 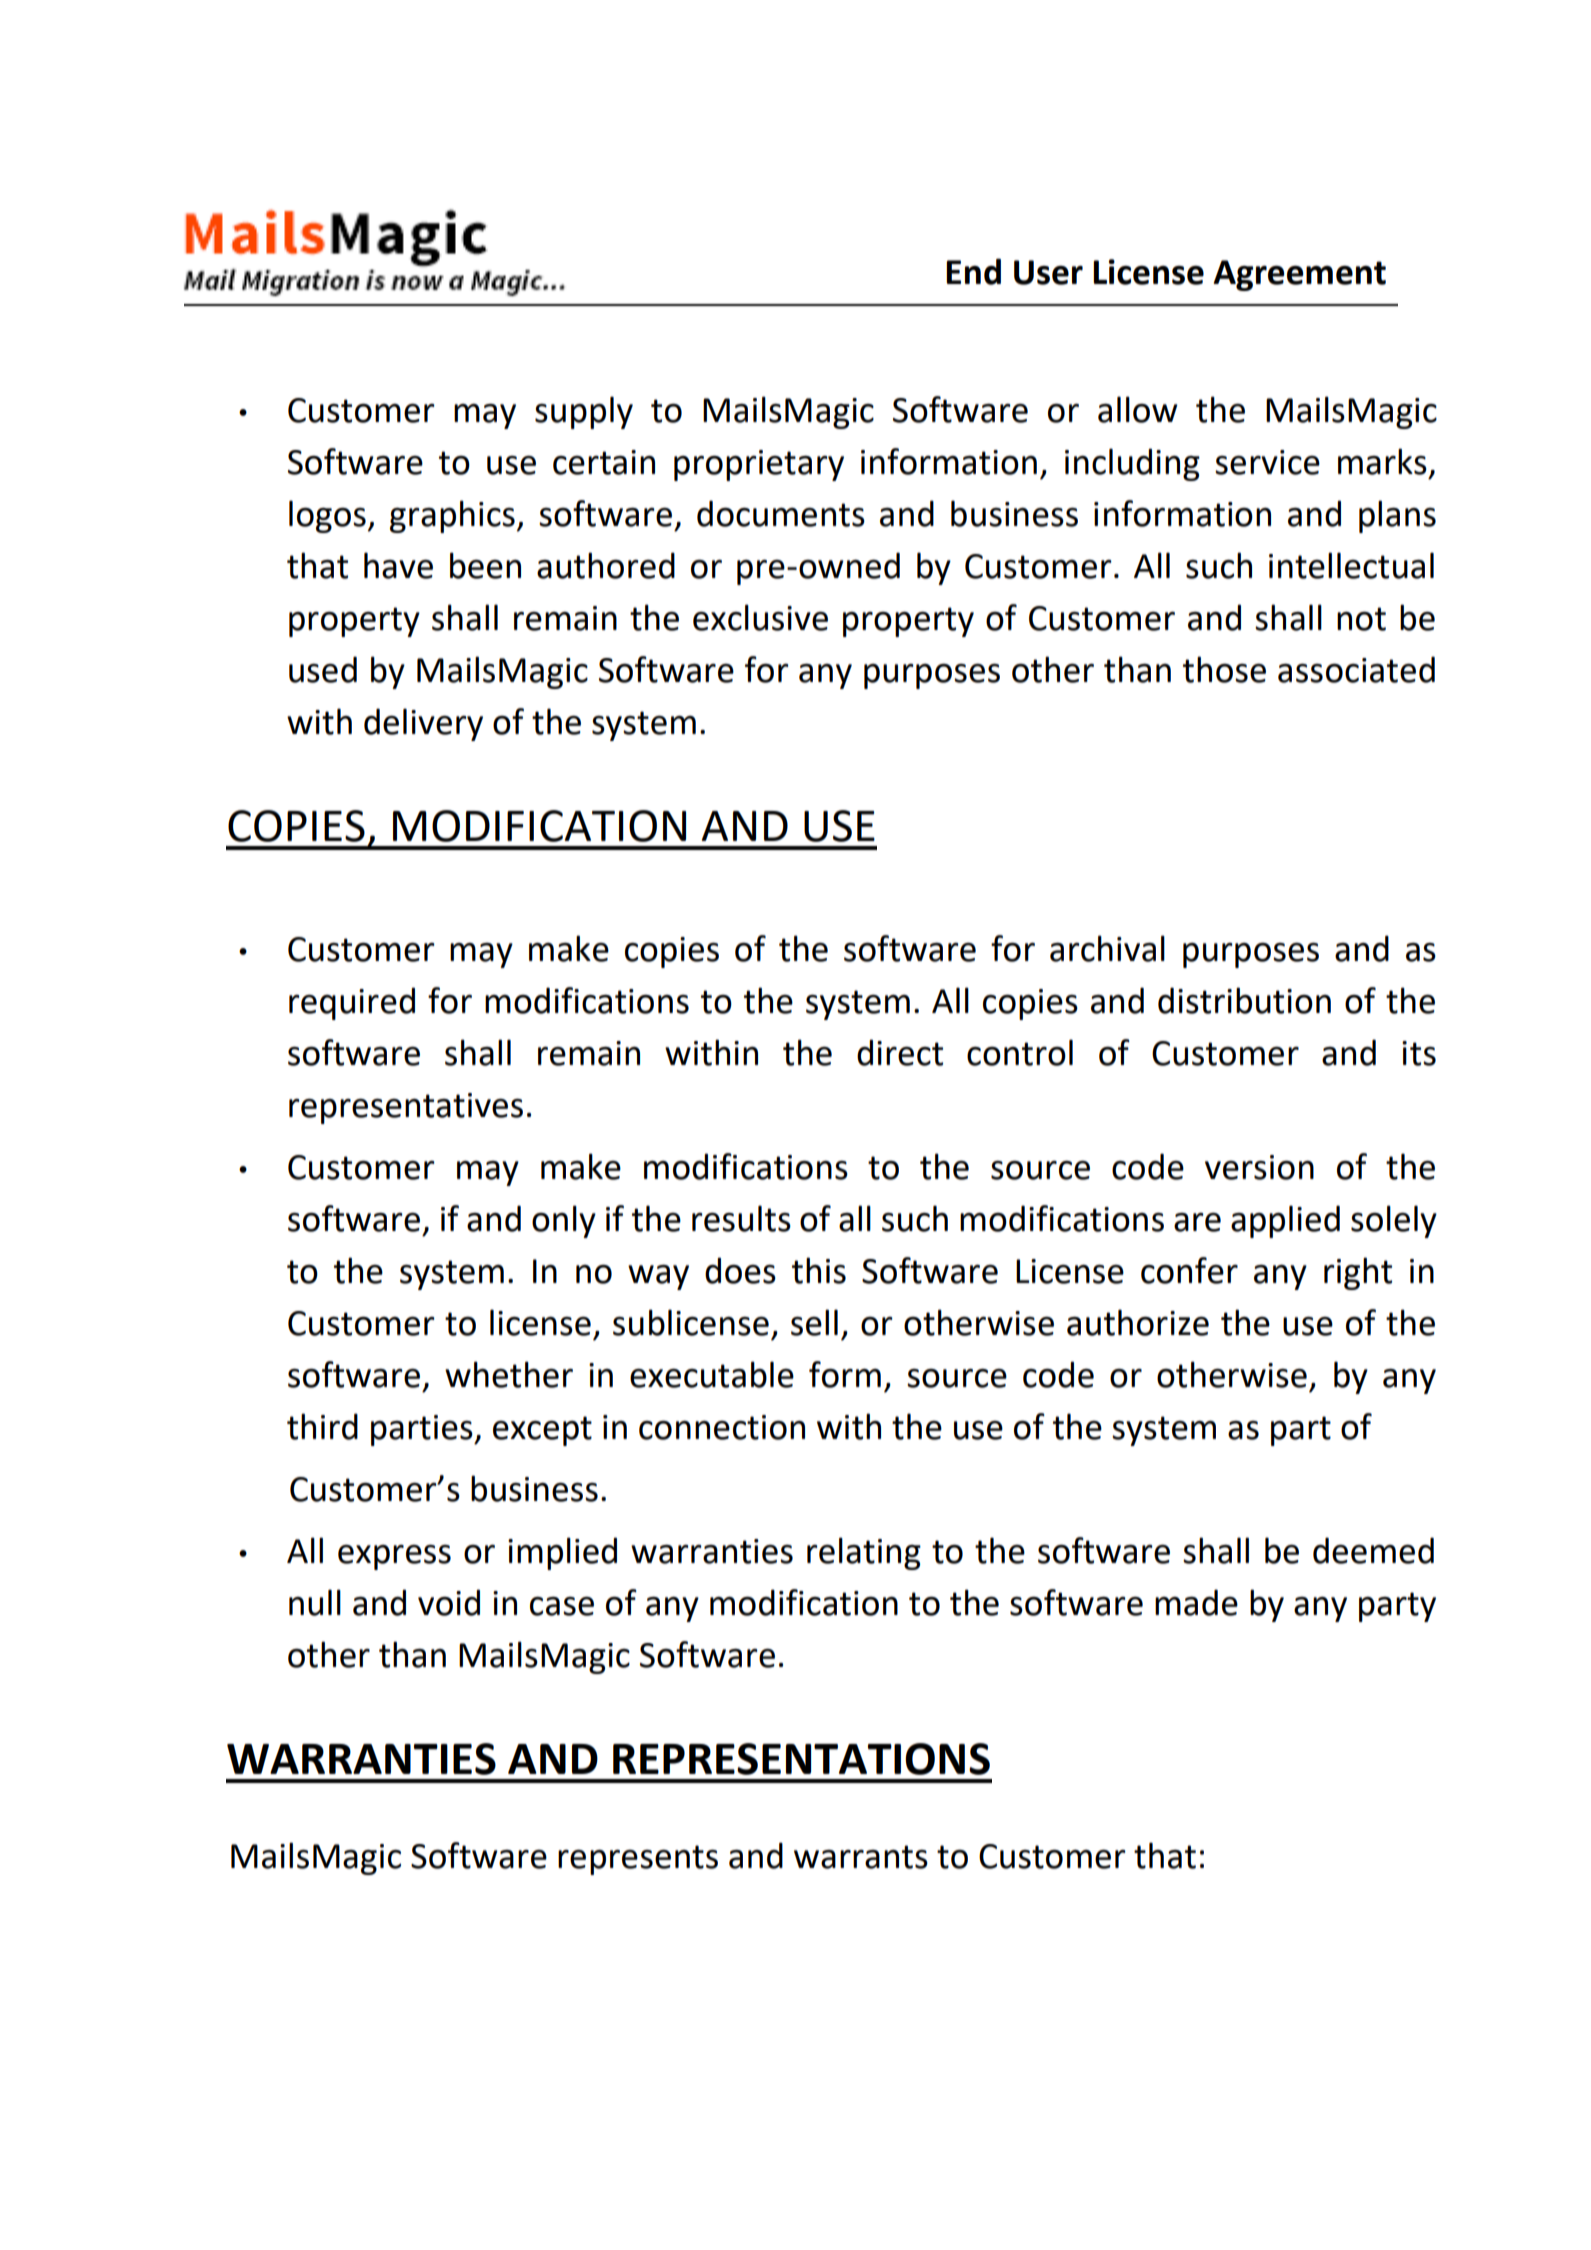 What do you see at coordinates (406, 1108) in the screenshot?
I see `representatives` at bounding box center [406, 1108].
